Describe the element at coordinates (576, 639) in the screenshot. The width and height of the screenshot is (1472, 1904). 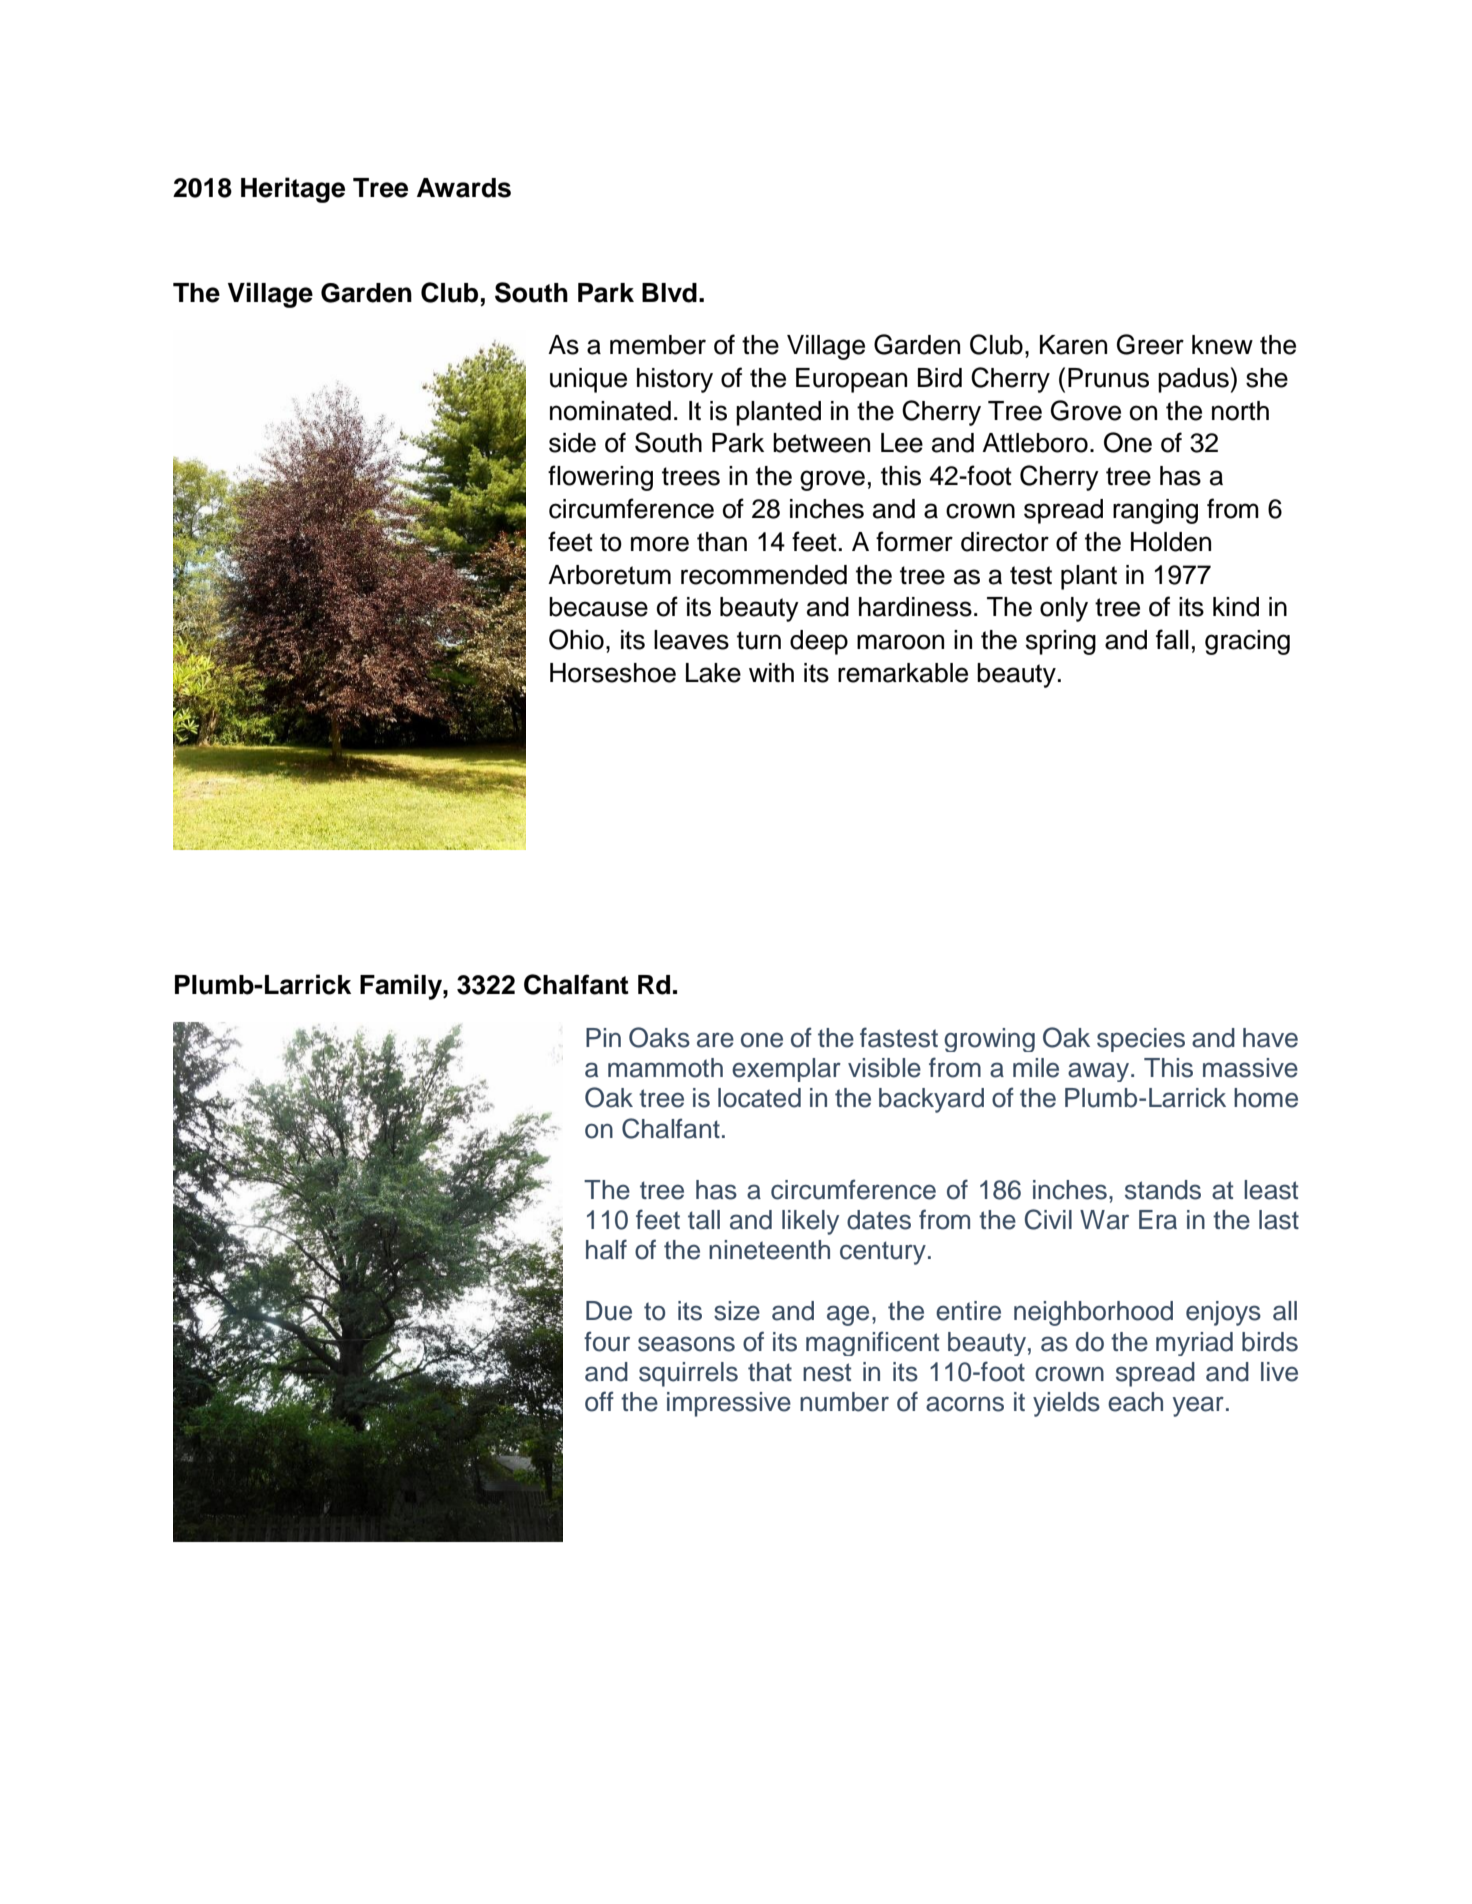
I see `Ohio` at that location.
